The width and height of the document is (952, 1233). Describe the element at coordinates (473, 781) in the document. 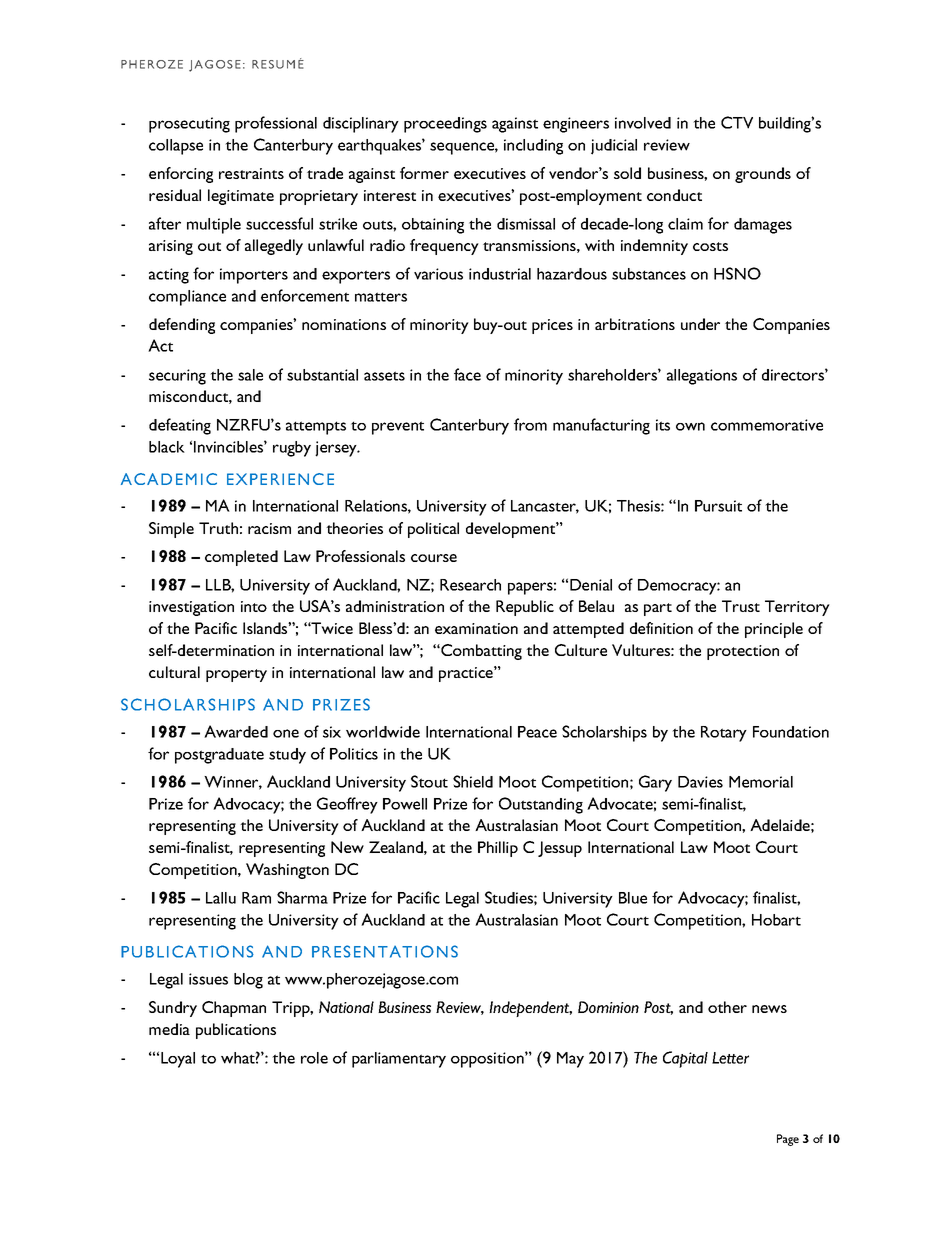

I see `Shield` at that location.
